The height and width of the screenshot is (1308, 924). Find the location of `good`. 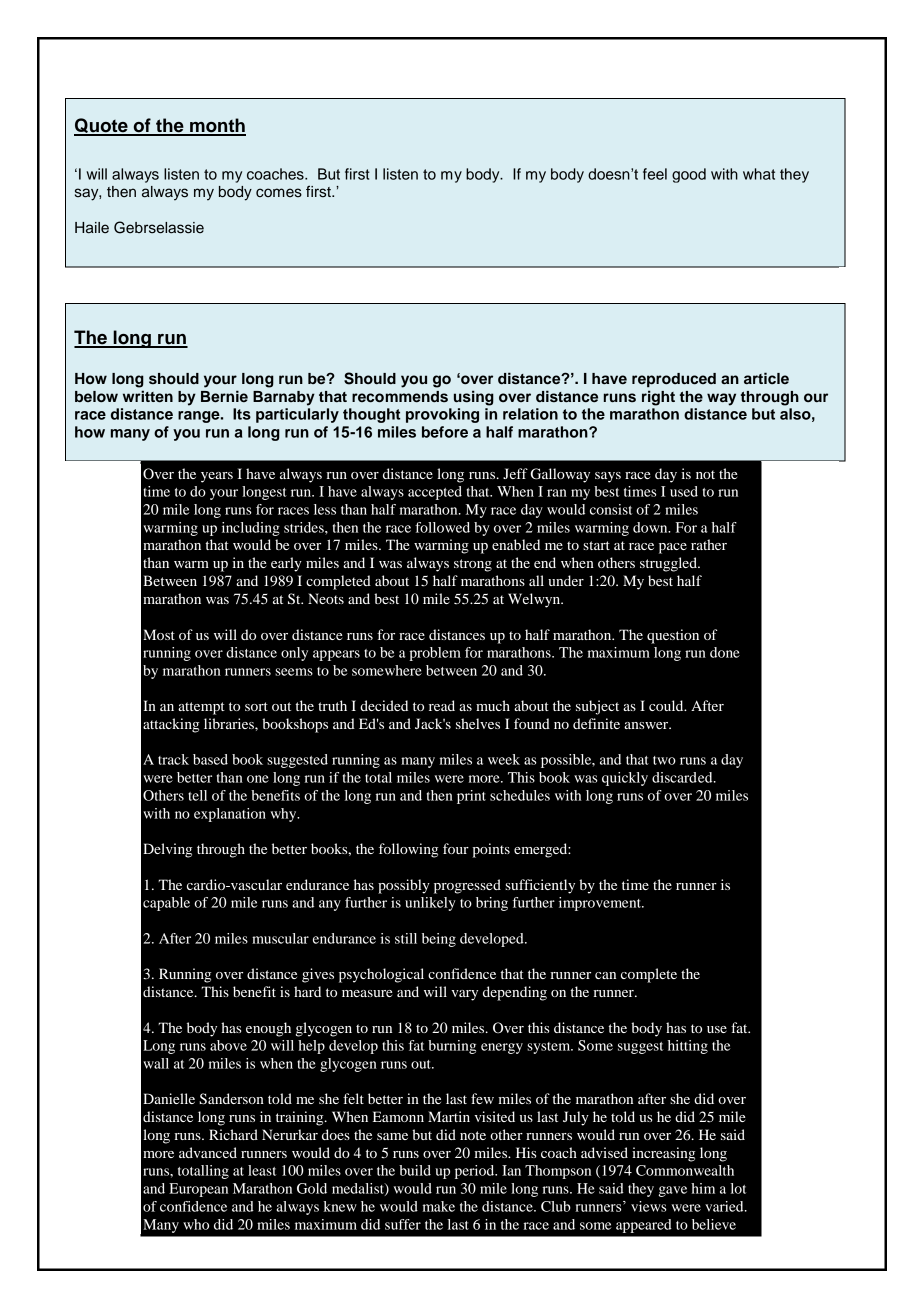

good is located at coordinates (689, 175).
